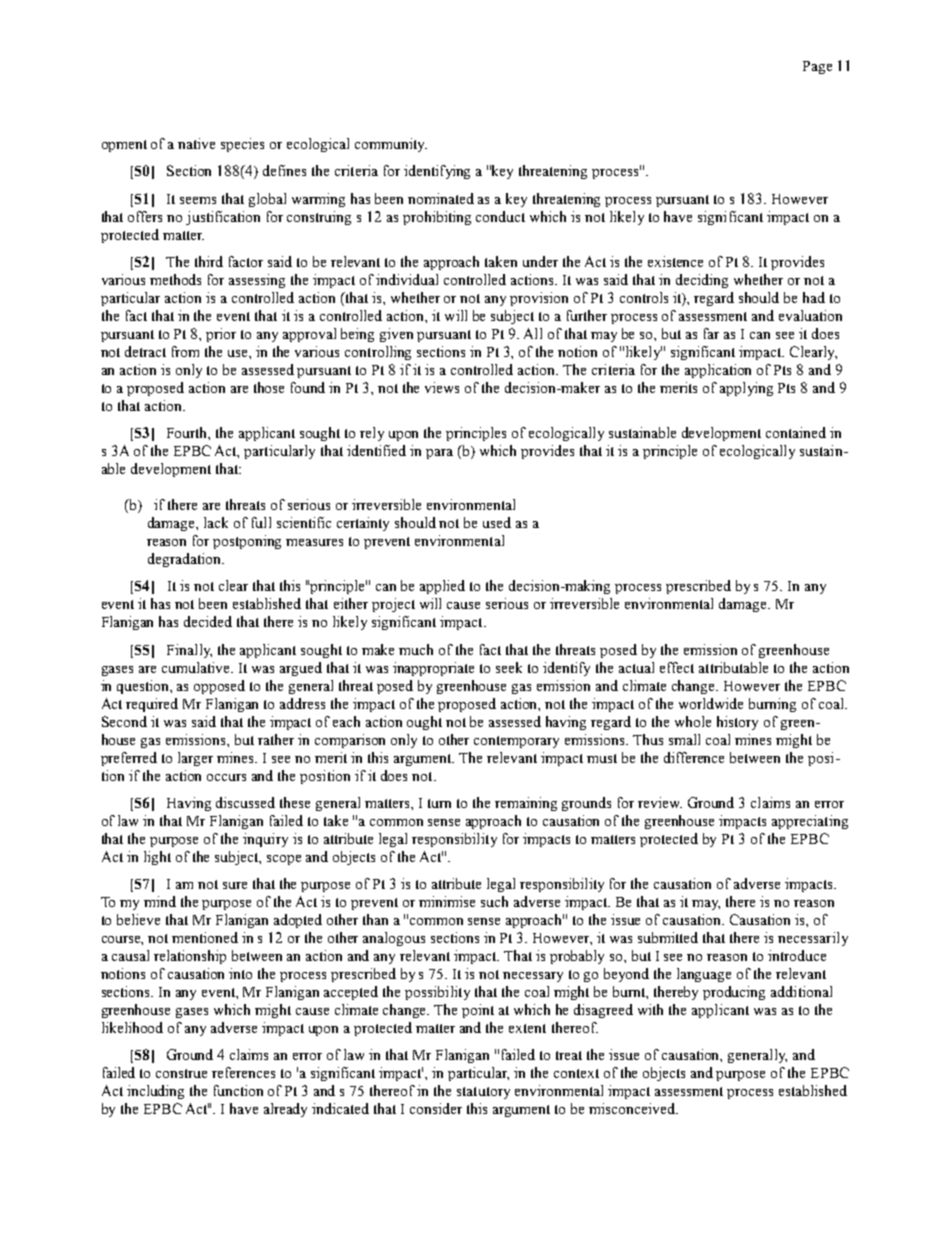 This image has height=1233, width=952. Describe the element at coordinates (737, 723) in the image. I see `history` at that location.
